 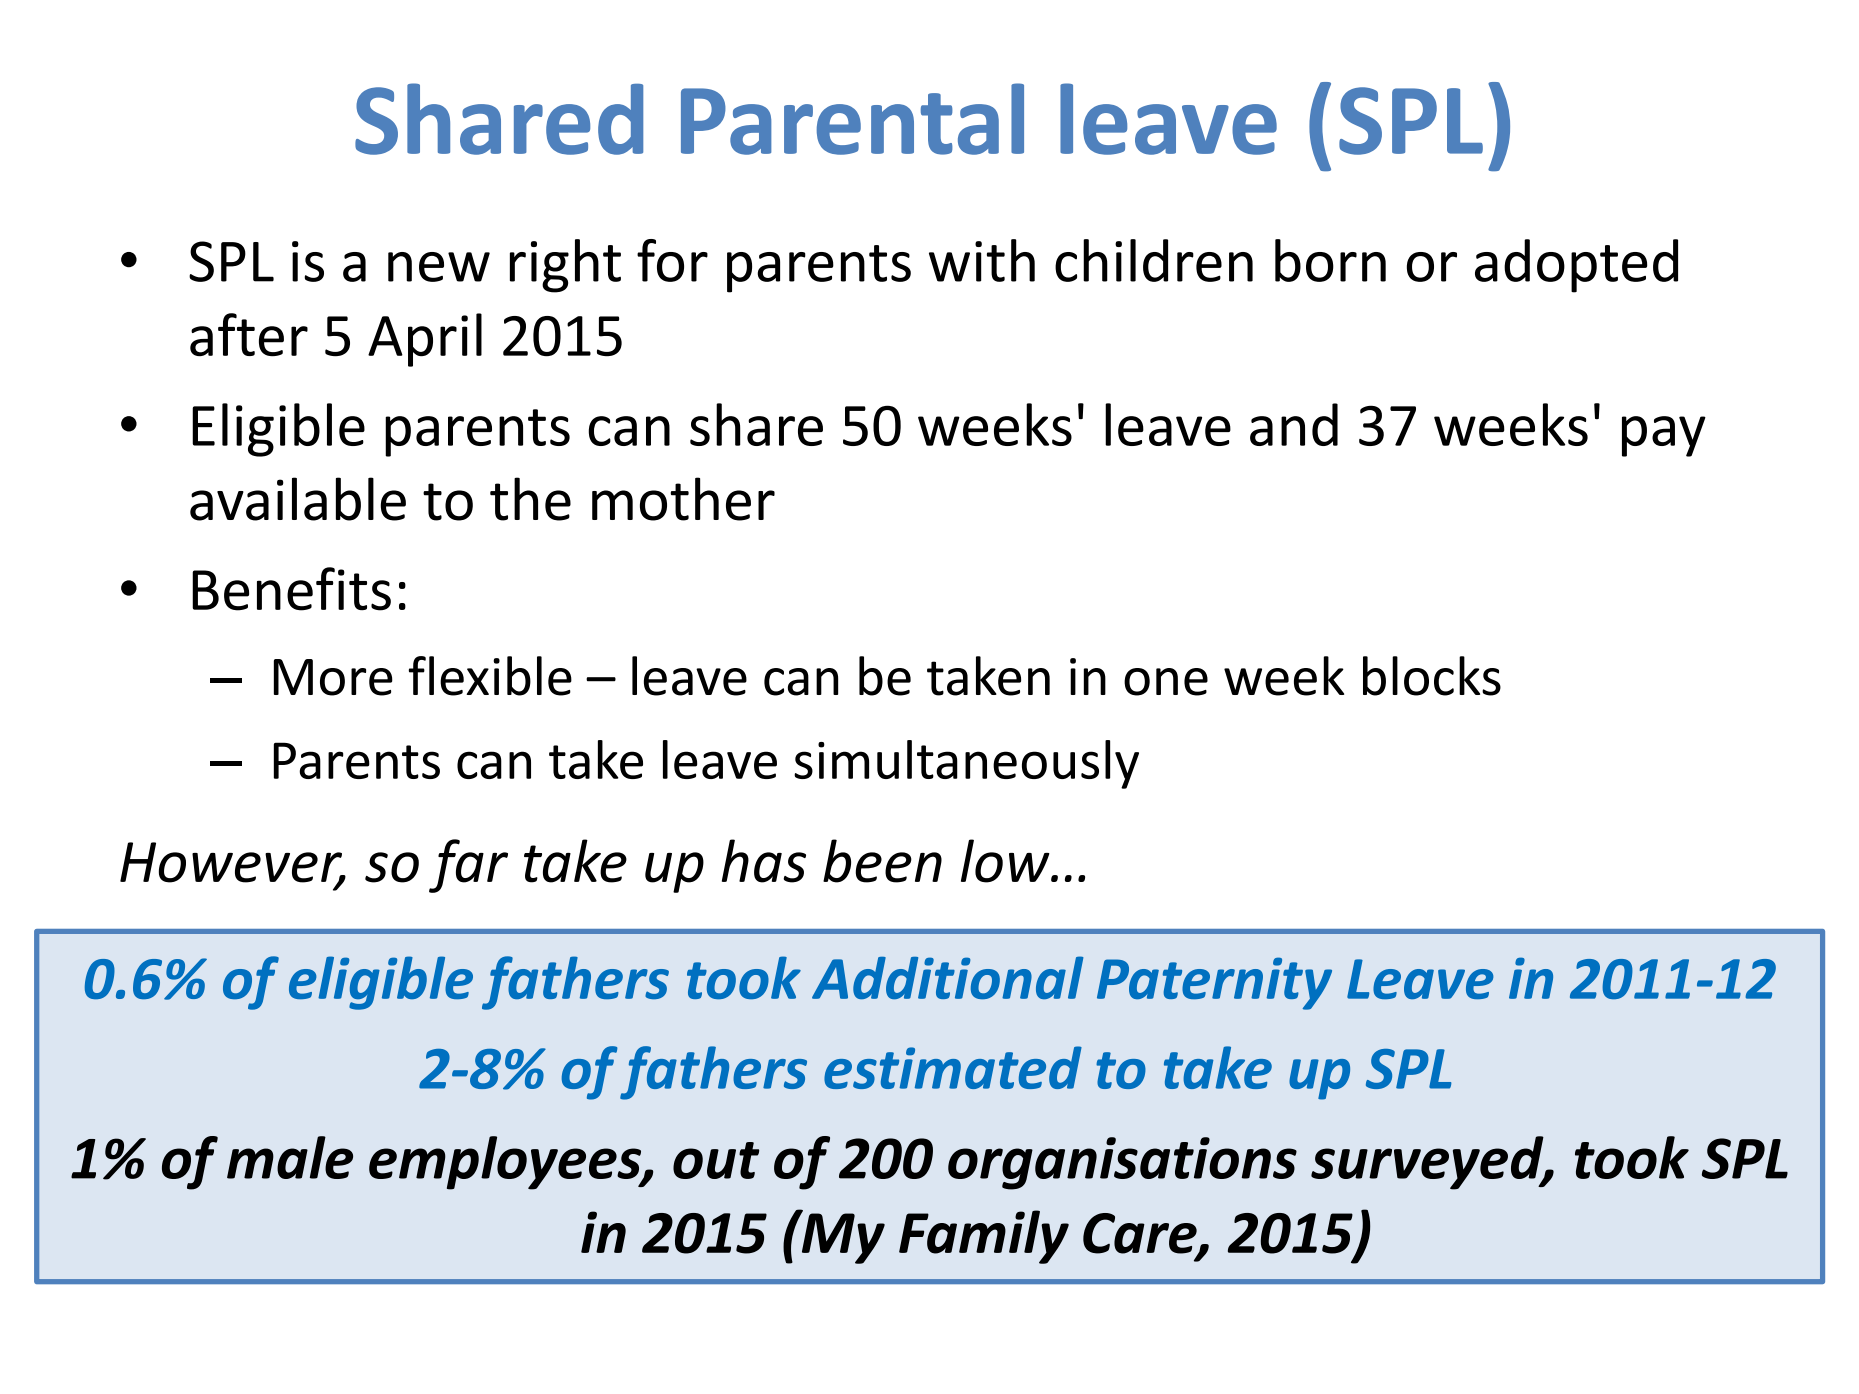 What do you see at coordinates (947, 977) in the page?
I see `Additional` at bounding box center [947, 977].
